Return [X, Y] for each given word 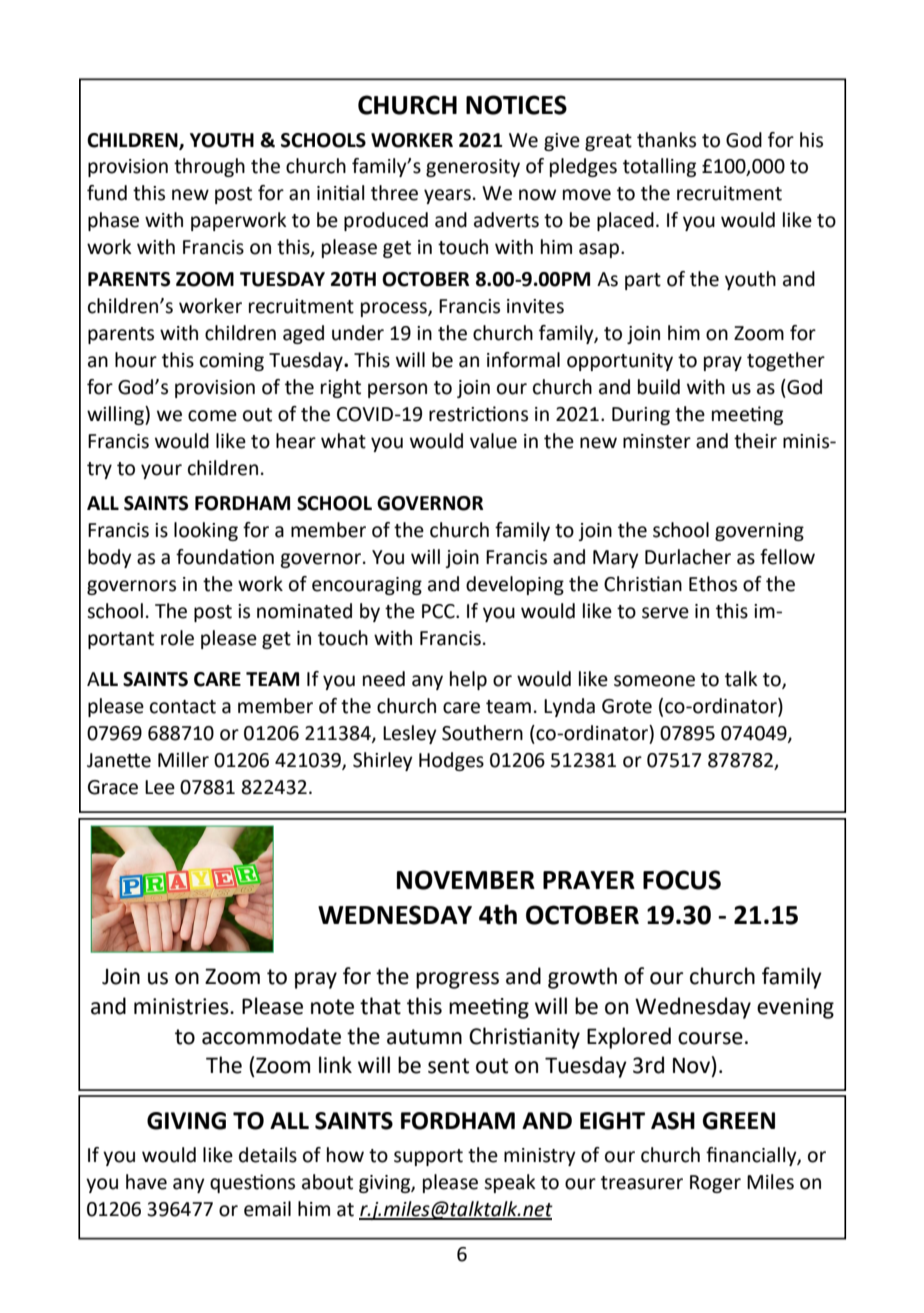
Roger [715, 1184]
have [146, 1182]
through [209, 167]
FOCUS [682, 880]
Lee [160, 787]
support [428, 1157]
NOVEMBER [466, 880]
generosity [473, 168]
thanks [666, 140]
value [493, 441]
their [755, 441]
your [161, 471]
